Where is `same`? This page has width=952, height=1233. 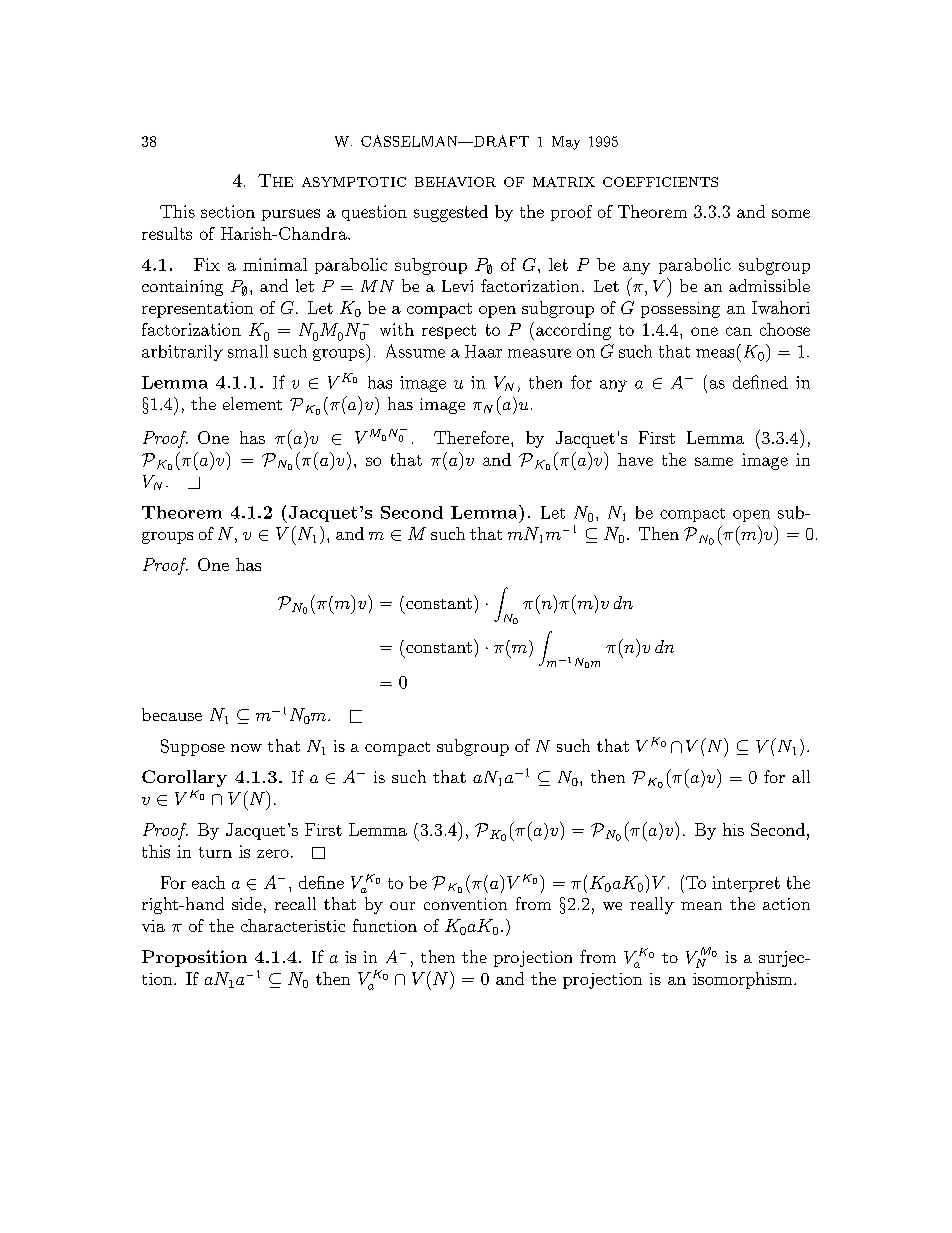 same is located at coordinates (714, 461).
